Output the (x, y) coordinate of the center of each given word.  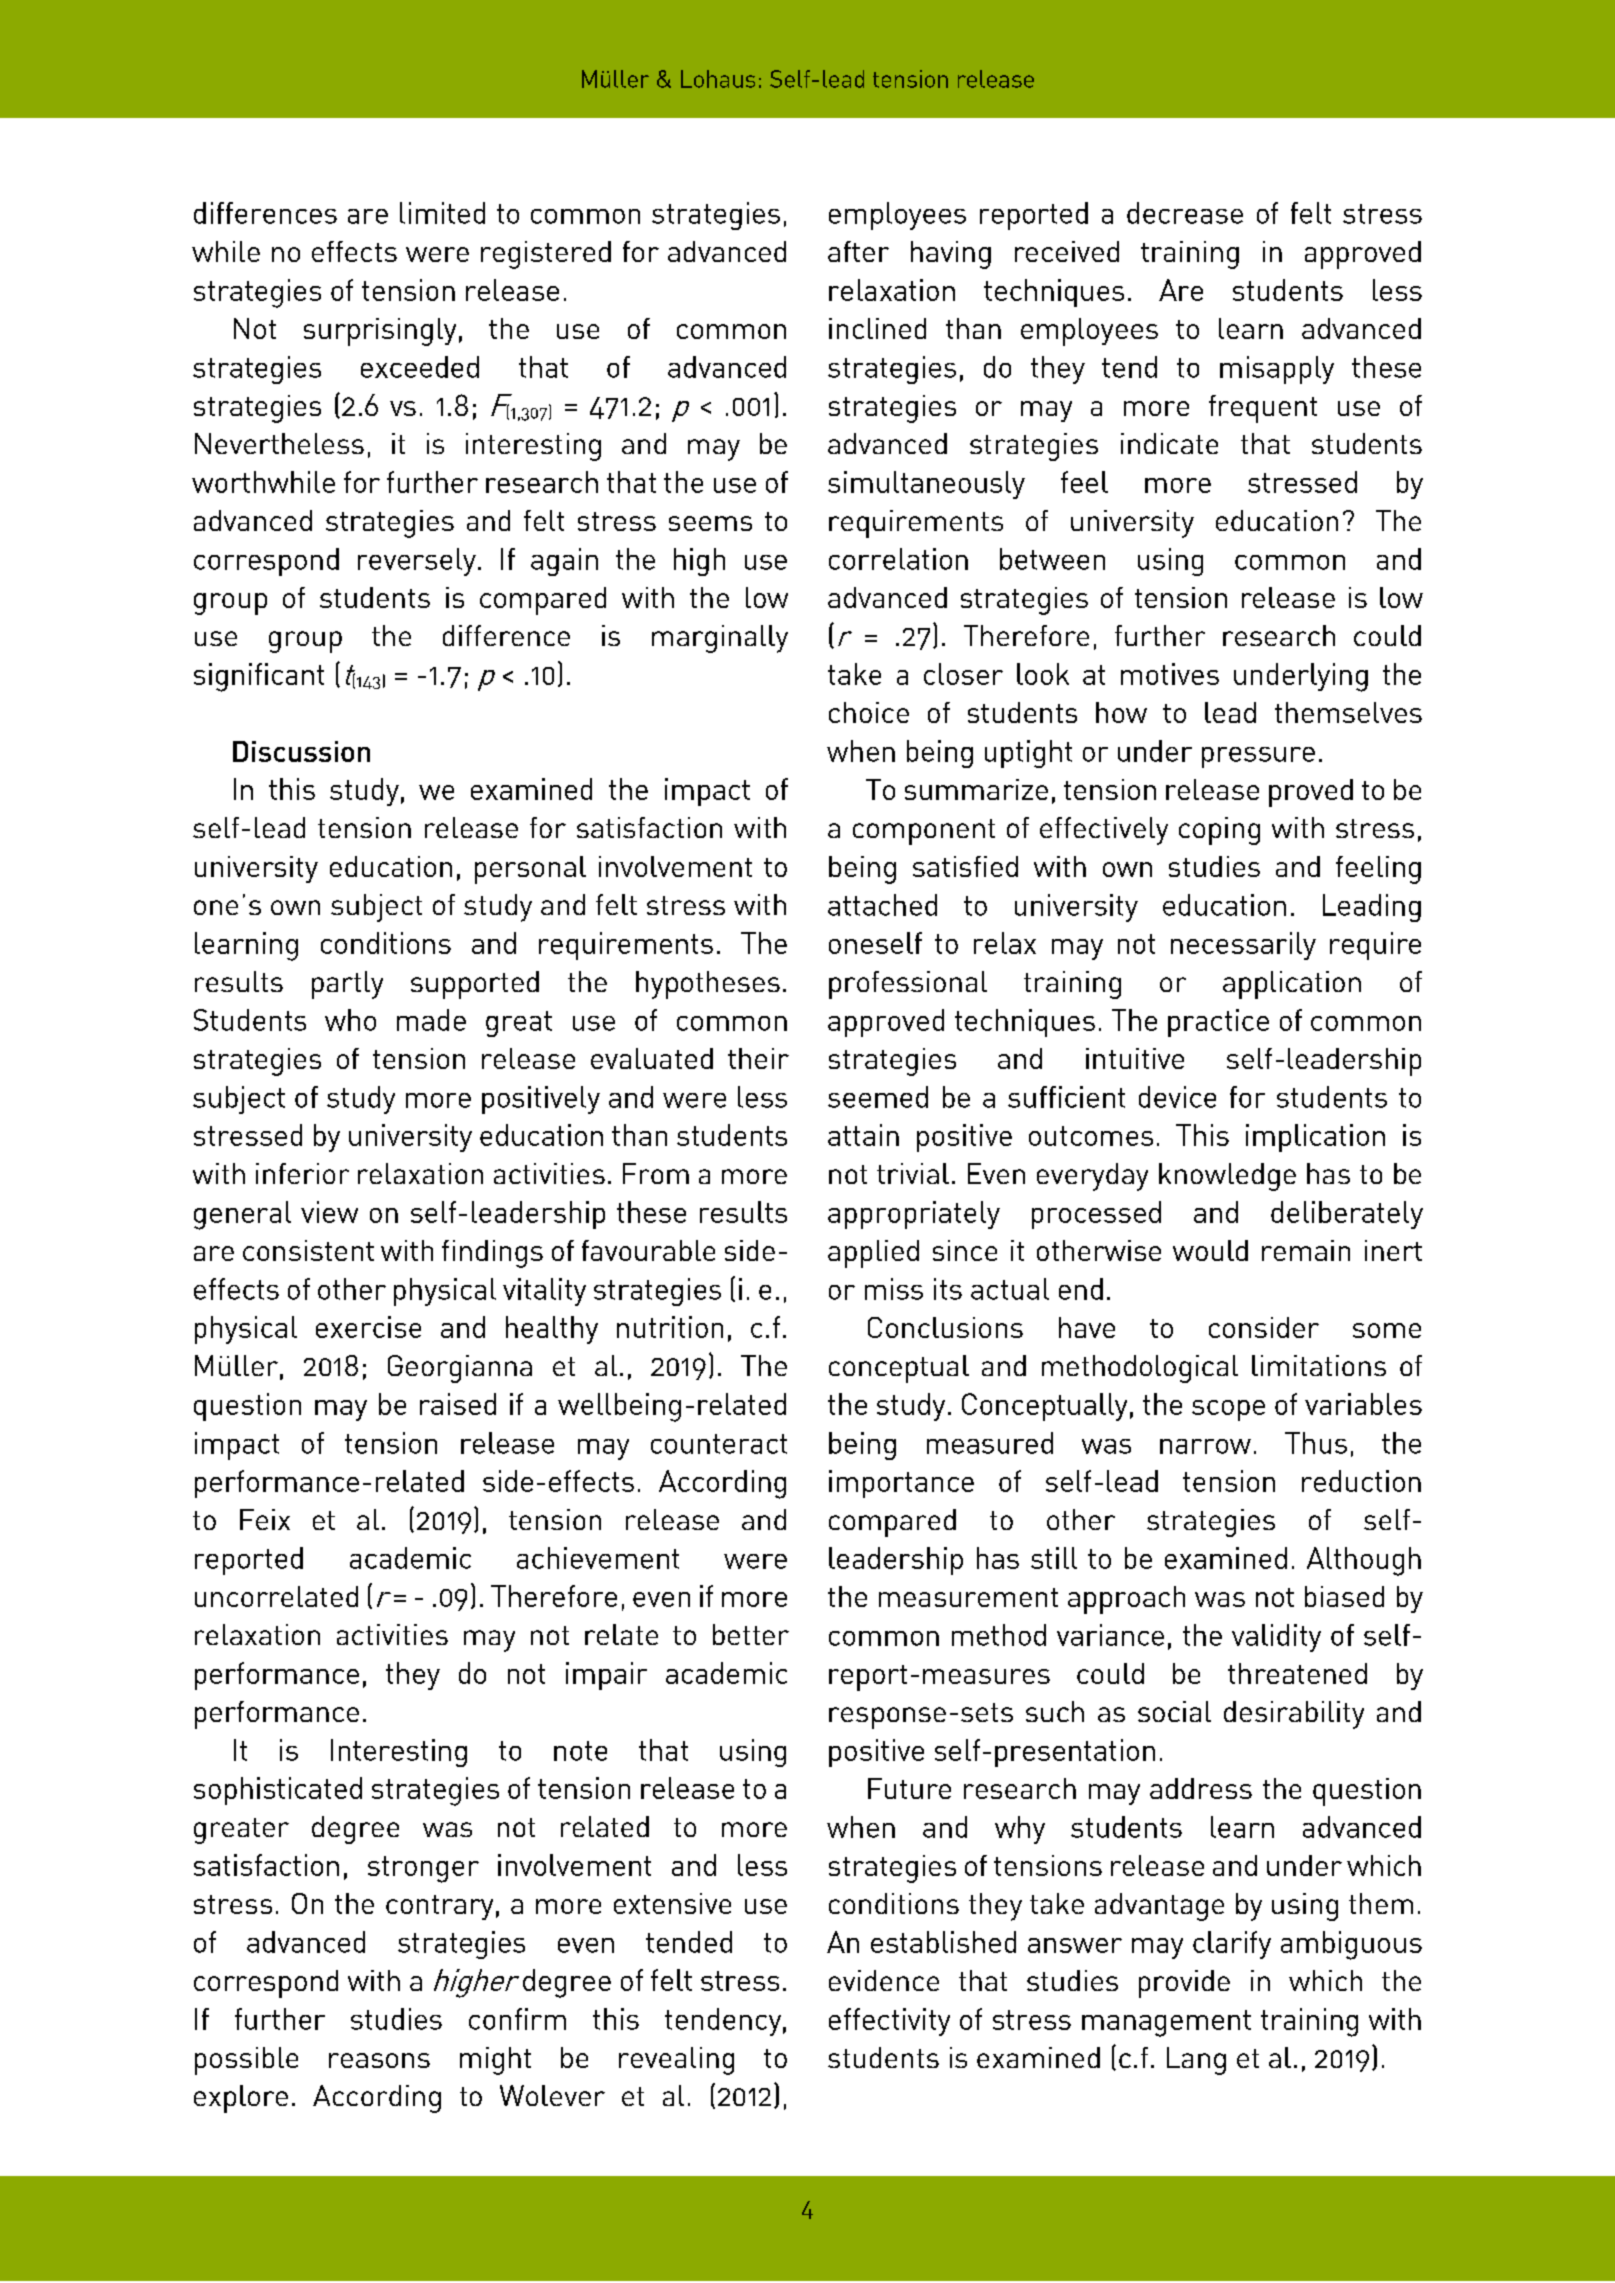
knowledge (1227, 1177)
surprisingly (380, 332)
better (751, 1634)
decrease (1185, 213)
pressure (1258, 757)
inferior (302, 1173)
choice (869, 712)
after (858, 251)
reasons (379, 2060)
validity (1276, 1638)
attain (863, 1135)
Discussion (301, 751)
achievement (598, 1558)
